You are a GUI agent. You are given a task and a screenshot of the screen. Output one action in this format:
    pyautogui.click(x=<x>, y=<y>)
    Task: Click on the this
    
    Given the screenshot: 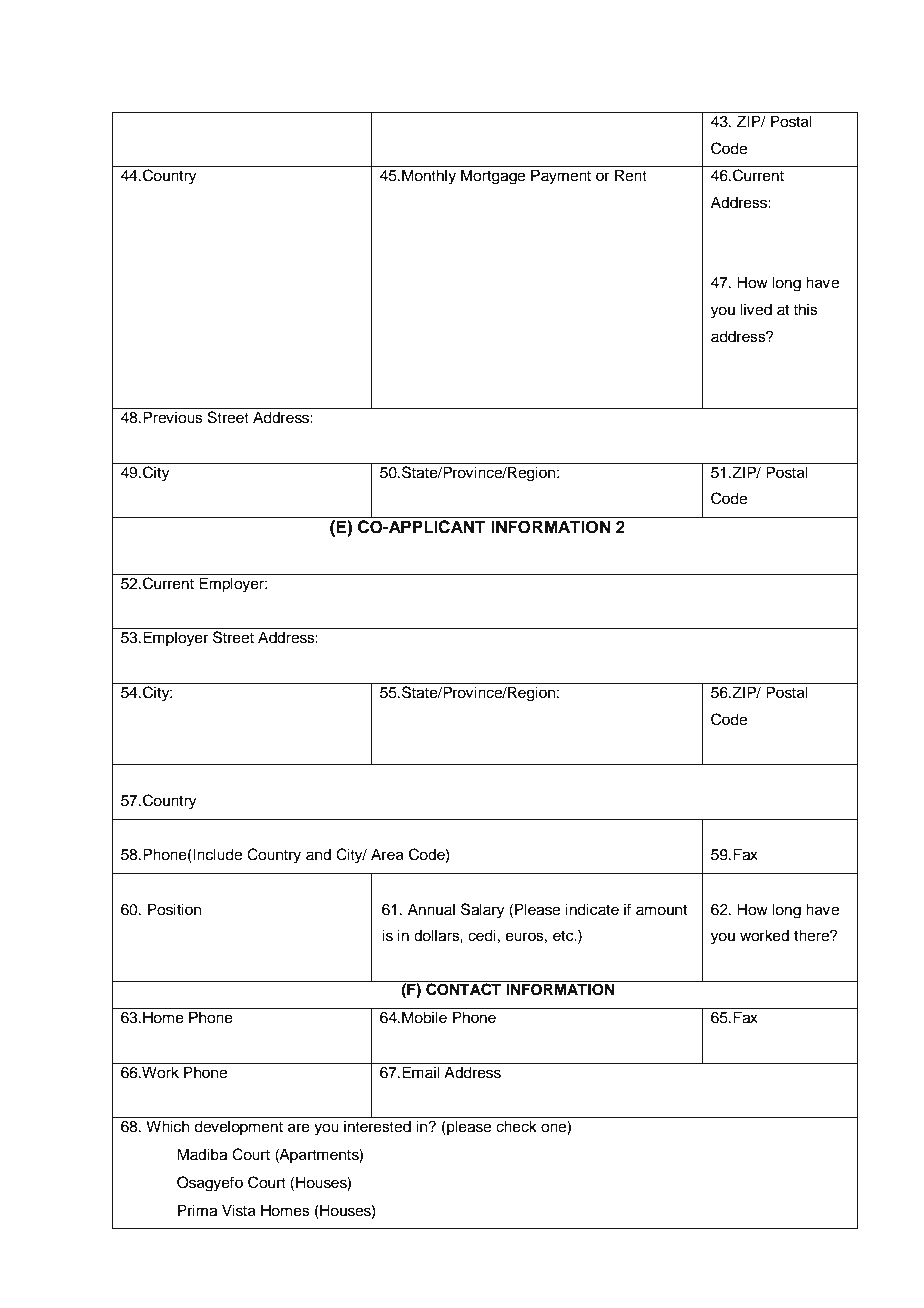 What is the action you would take?
    pyautogui.click(x=805, y=309)
